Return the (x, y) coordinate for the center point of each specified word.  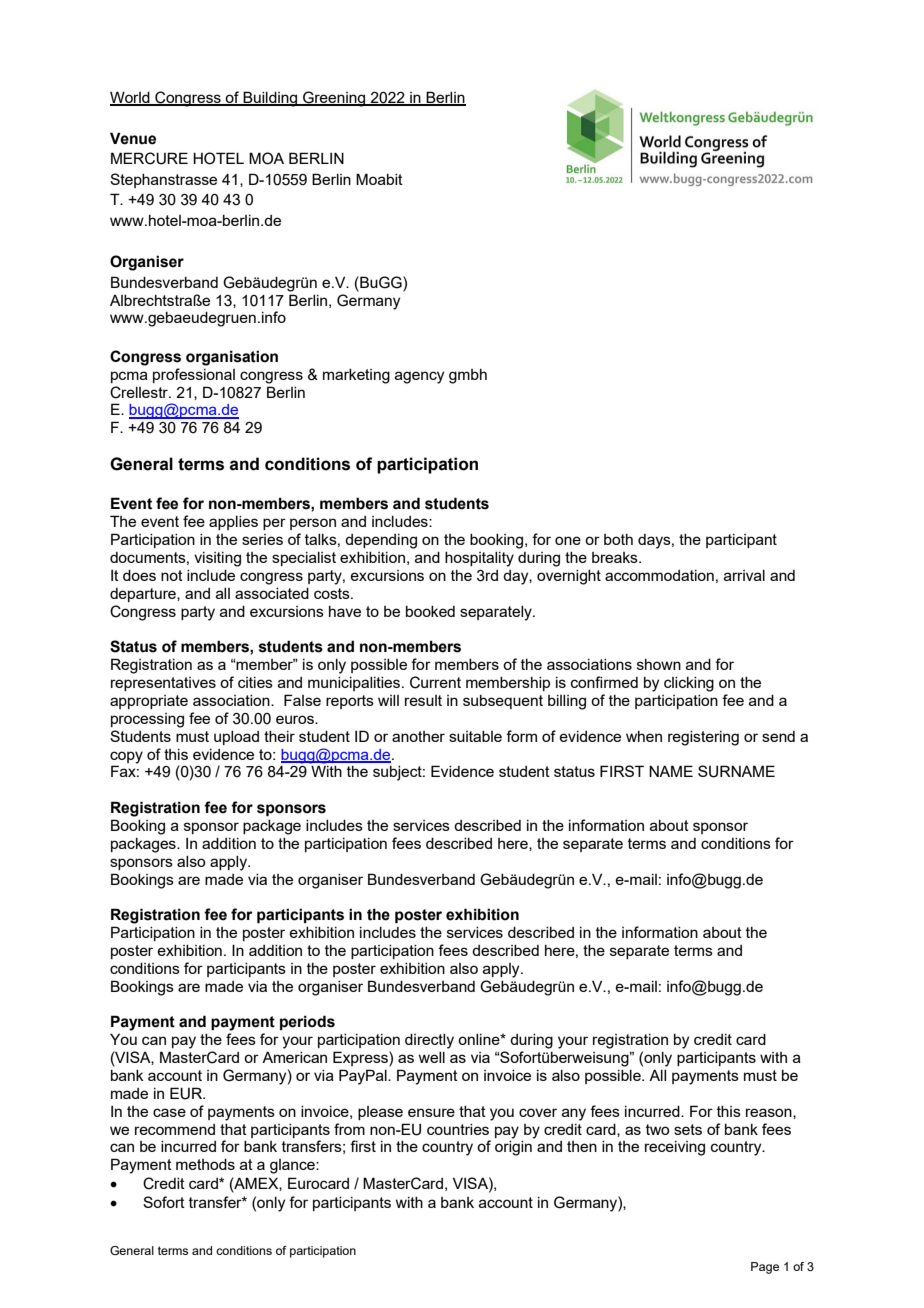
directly (429, 1041)
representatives (163, 684)
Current (435, 682)
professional (194, 375)
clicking (689, 684)
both (618, 539)
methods (205, 1164)
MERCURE (149, 158)
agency (419, 377)
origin (513, 1148)
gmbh (468, 376)
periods (307, 1022)
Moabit (379, 179)
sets (688, 1129)
